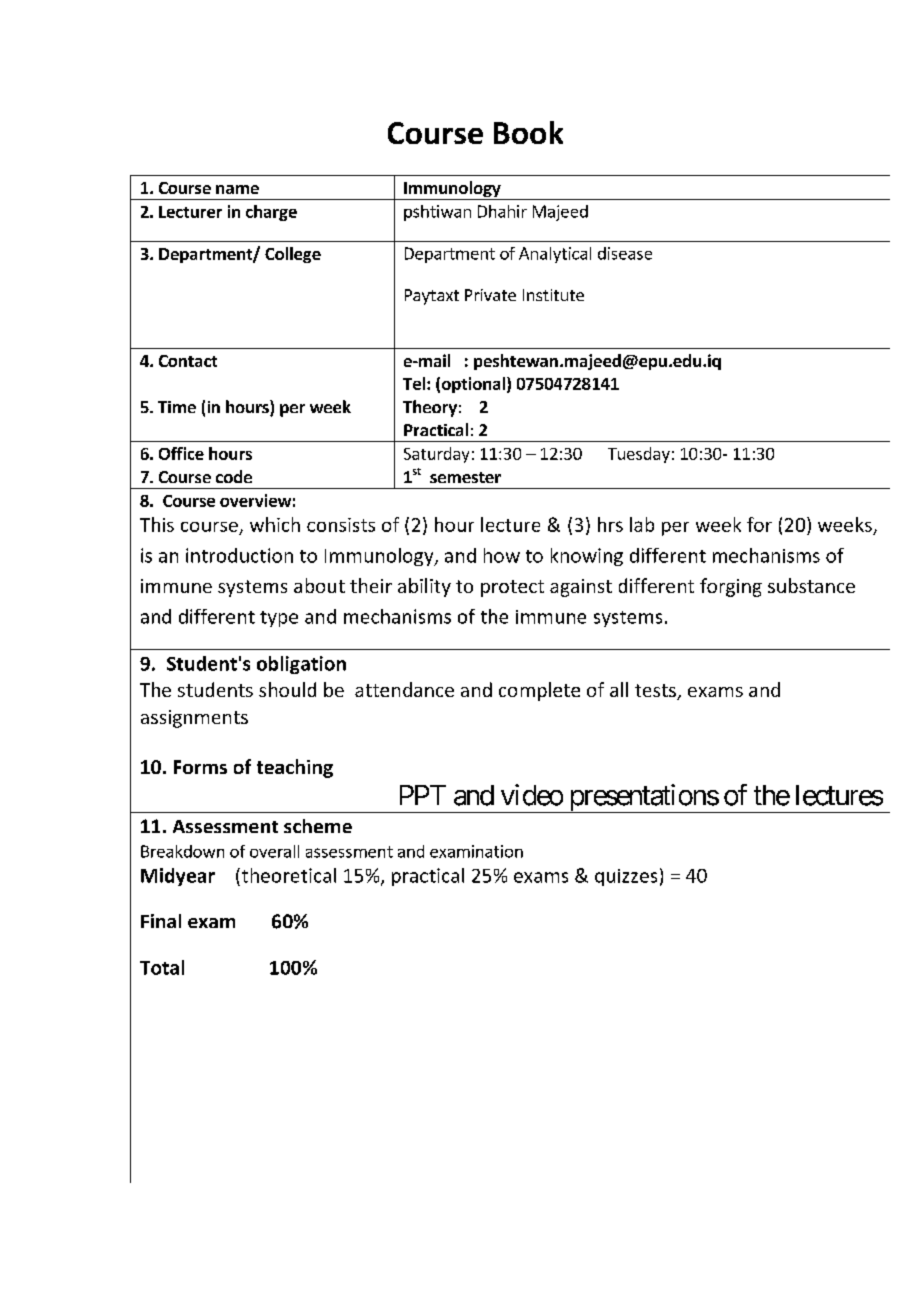 The image size is (924, 1308). What do you see at coordinates (161, 921) in the screenshot?
I see `Final` at bounding box center [161, 921].
